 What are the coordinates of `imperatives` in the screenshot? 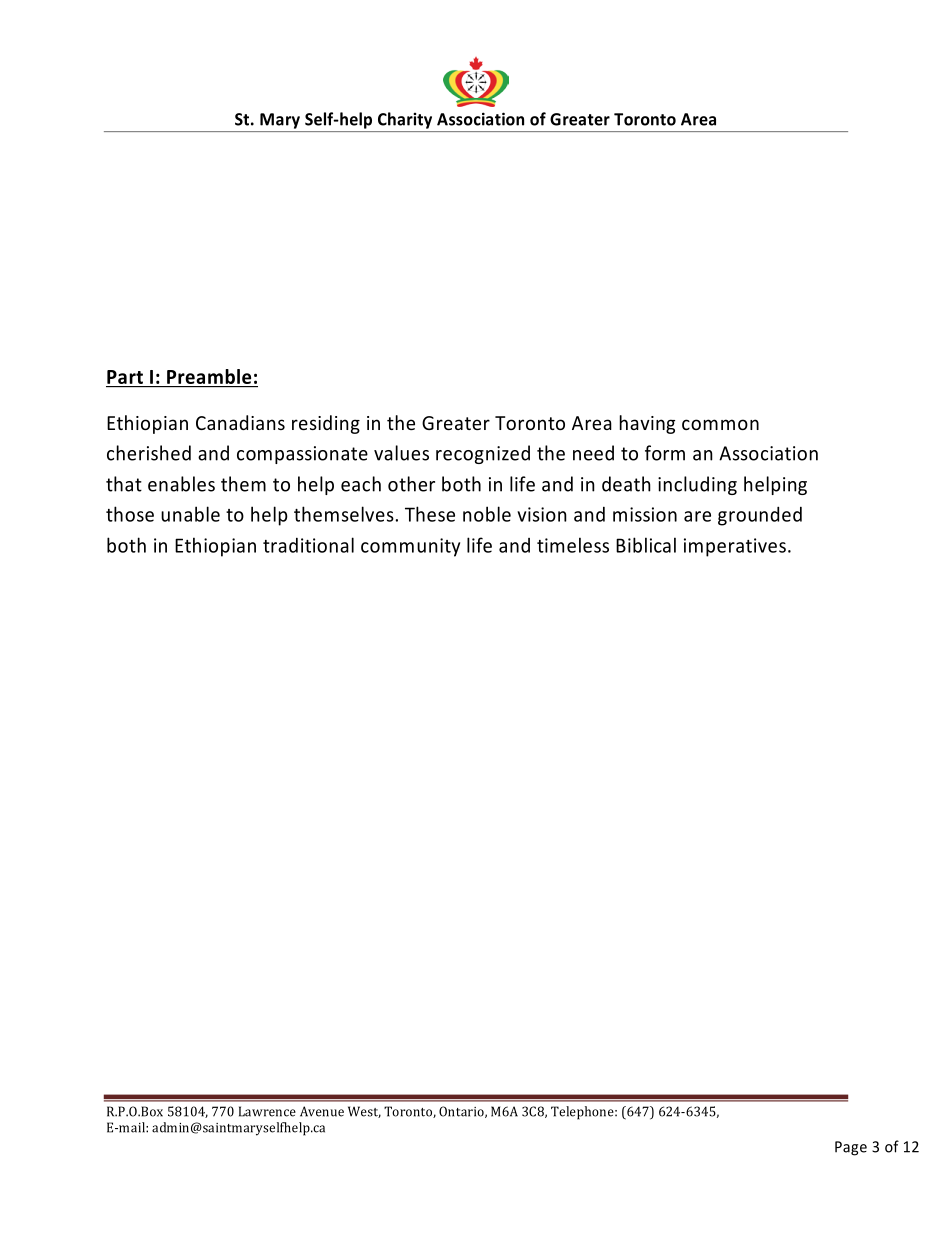 It's located at (735, 547).
